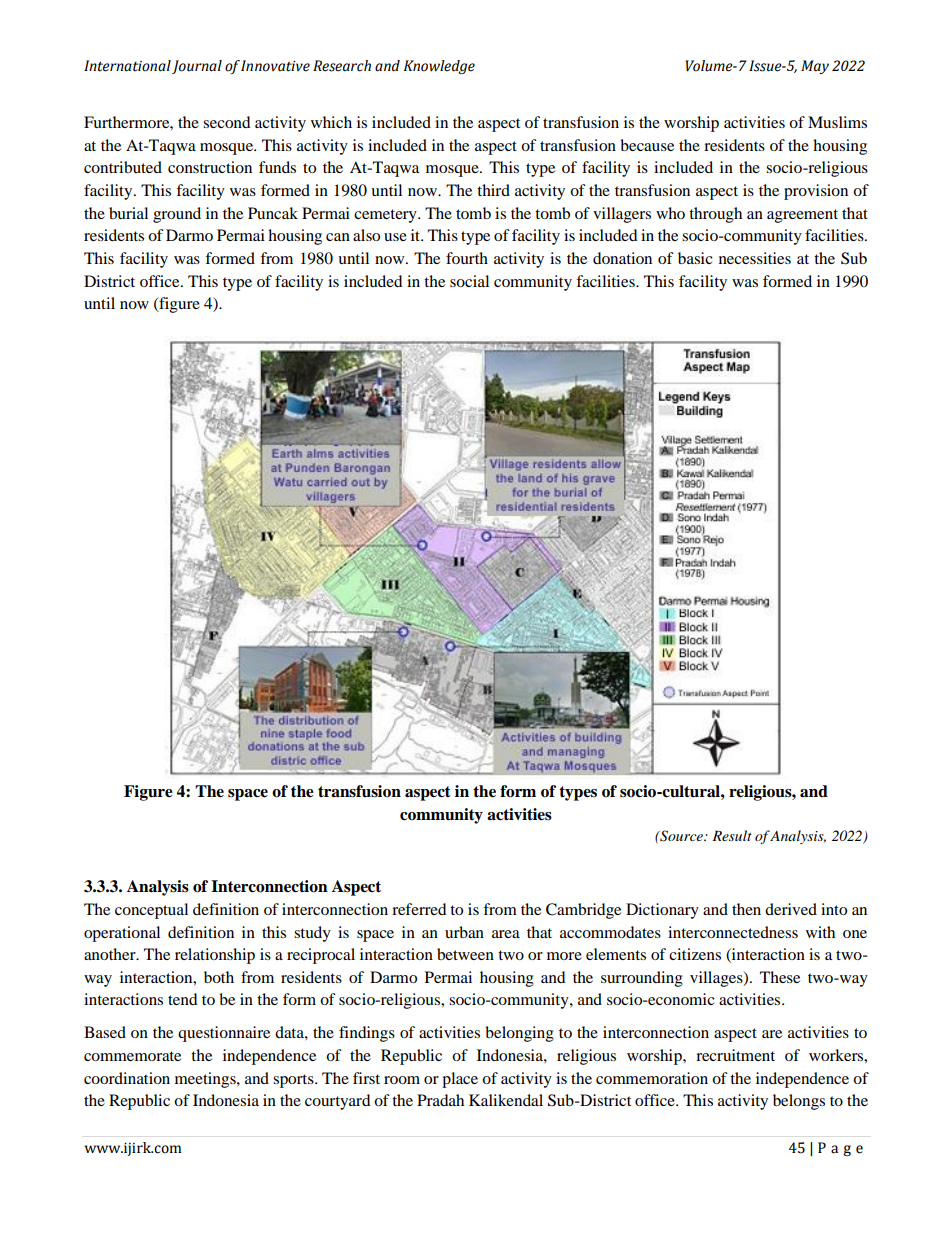 The height and width of the screenshot is (1233, 952). What do you see at coordinates (469, 281) in the screenshot?
I see `social` at bounding box center [469, 281].
